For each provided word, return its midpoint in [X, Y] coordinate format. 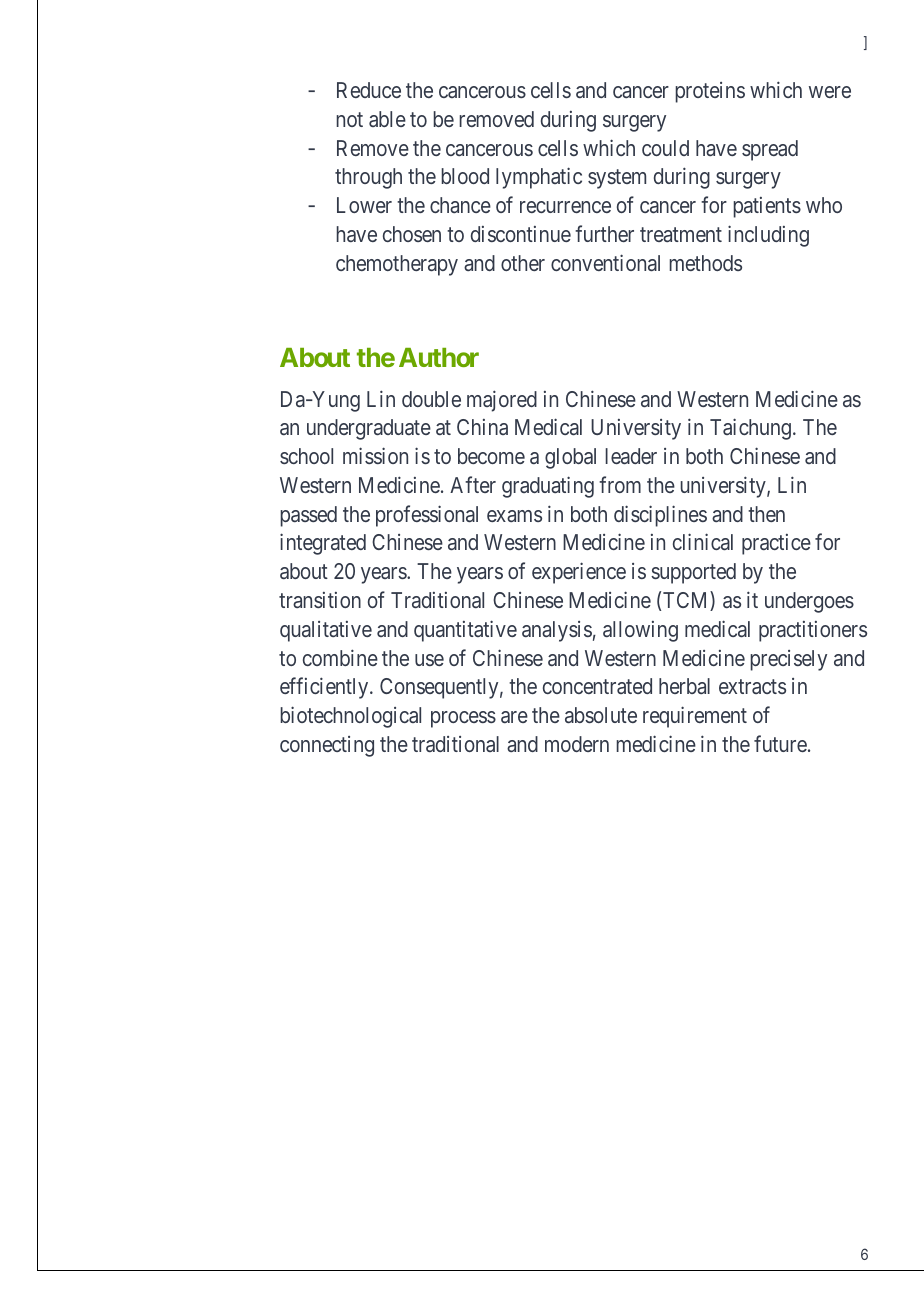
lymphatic [539, 178]
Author [439, 357]
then [766, 514]
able [387, 119]
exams [514, 516]
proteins [710, 92]
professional [427, 516]
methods [705, 263]
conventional [605, 262]
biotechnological [350, 717]
